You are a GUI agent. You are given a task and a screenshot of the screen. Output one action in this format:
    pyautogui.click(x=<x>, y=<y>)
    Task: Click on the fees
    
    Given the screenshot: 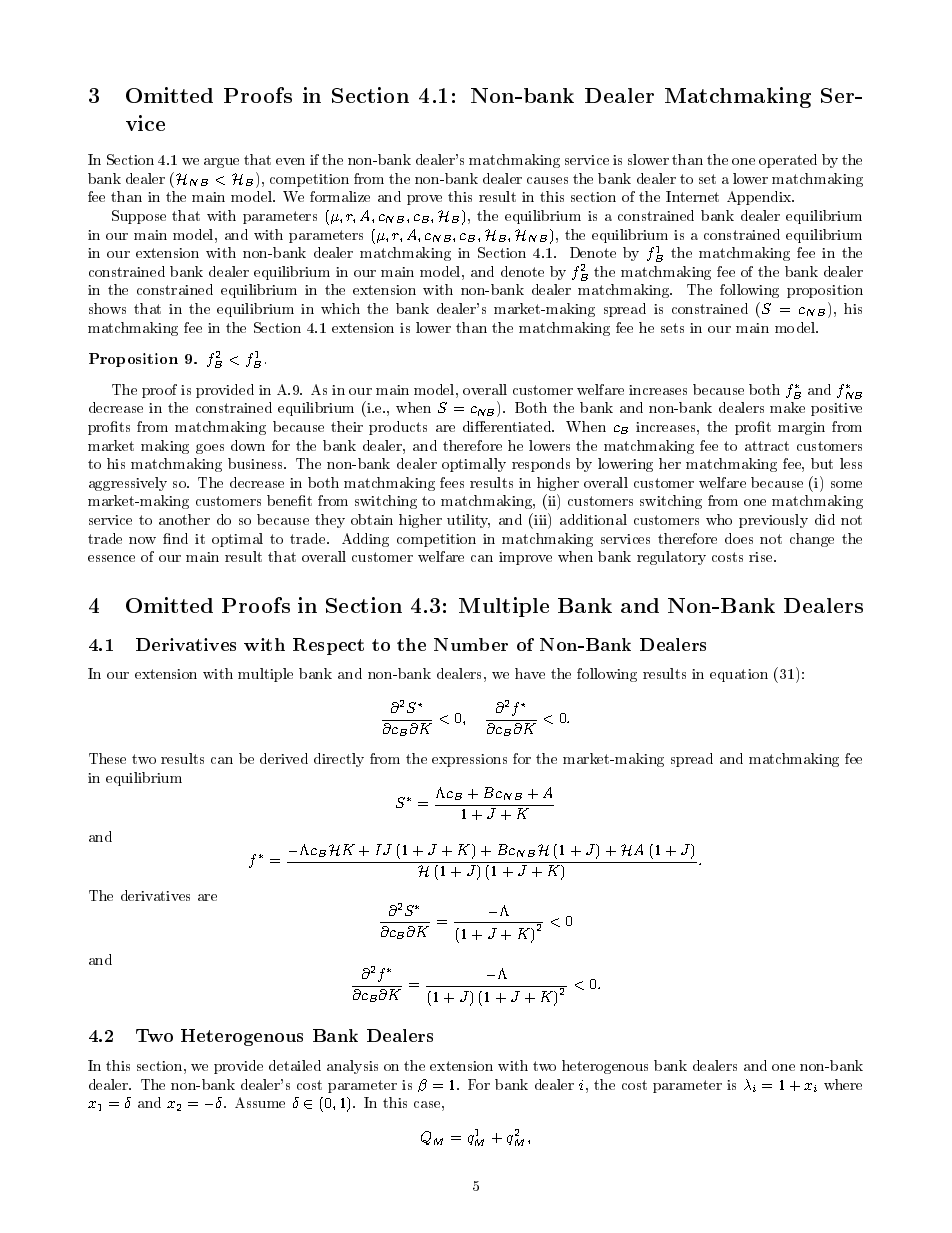 What is the action you would take?
    pyautogui.click(x=452, y=482)
